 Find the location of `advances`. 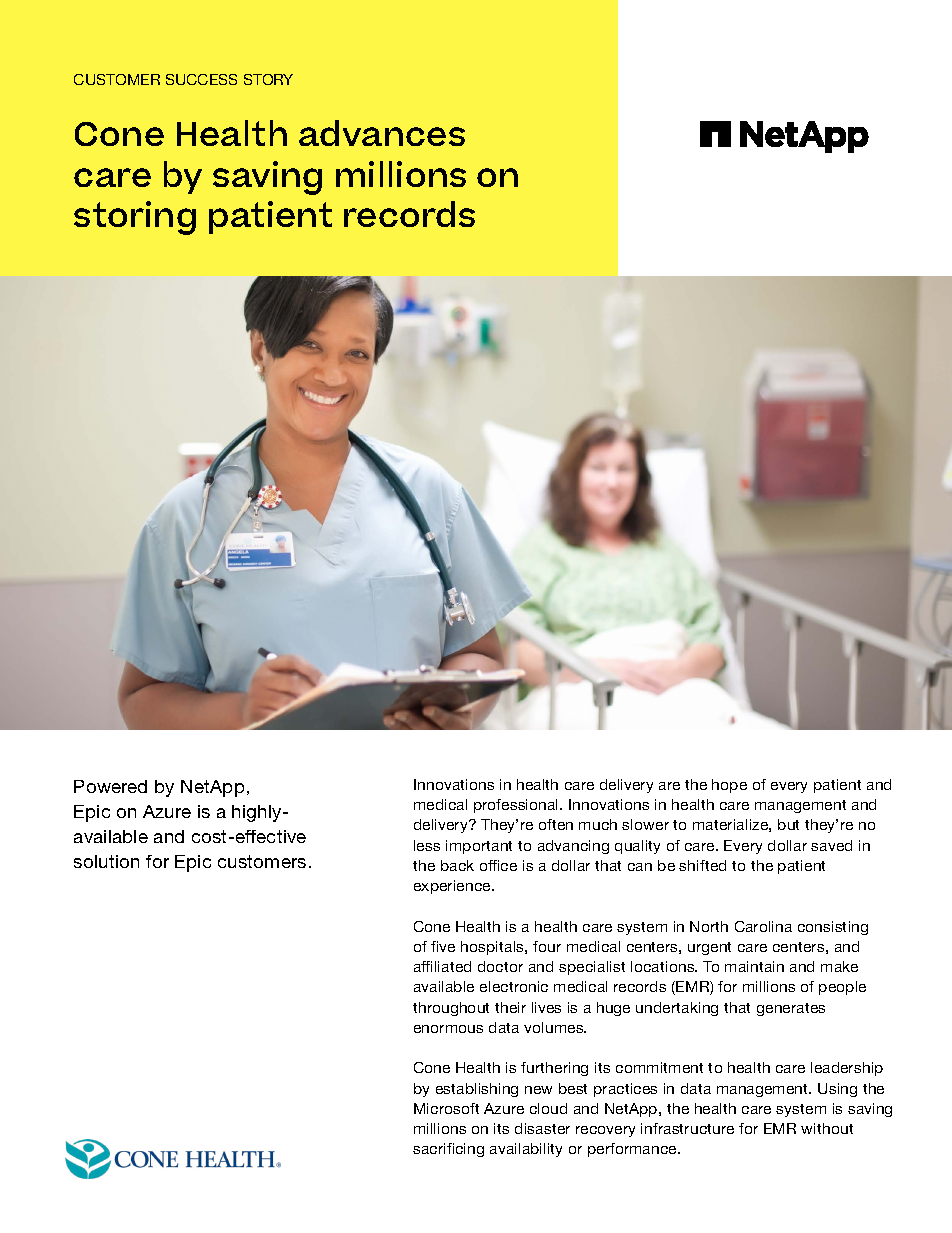

advances is located at coordinates (382, 133).
